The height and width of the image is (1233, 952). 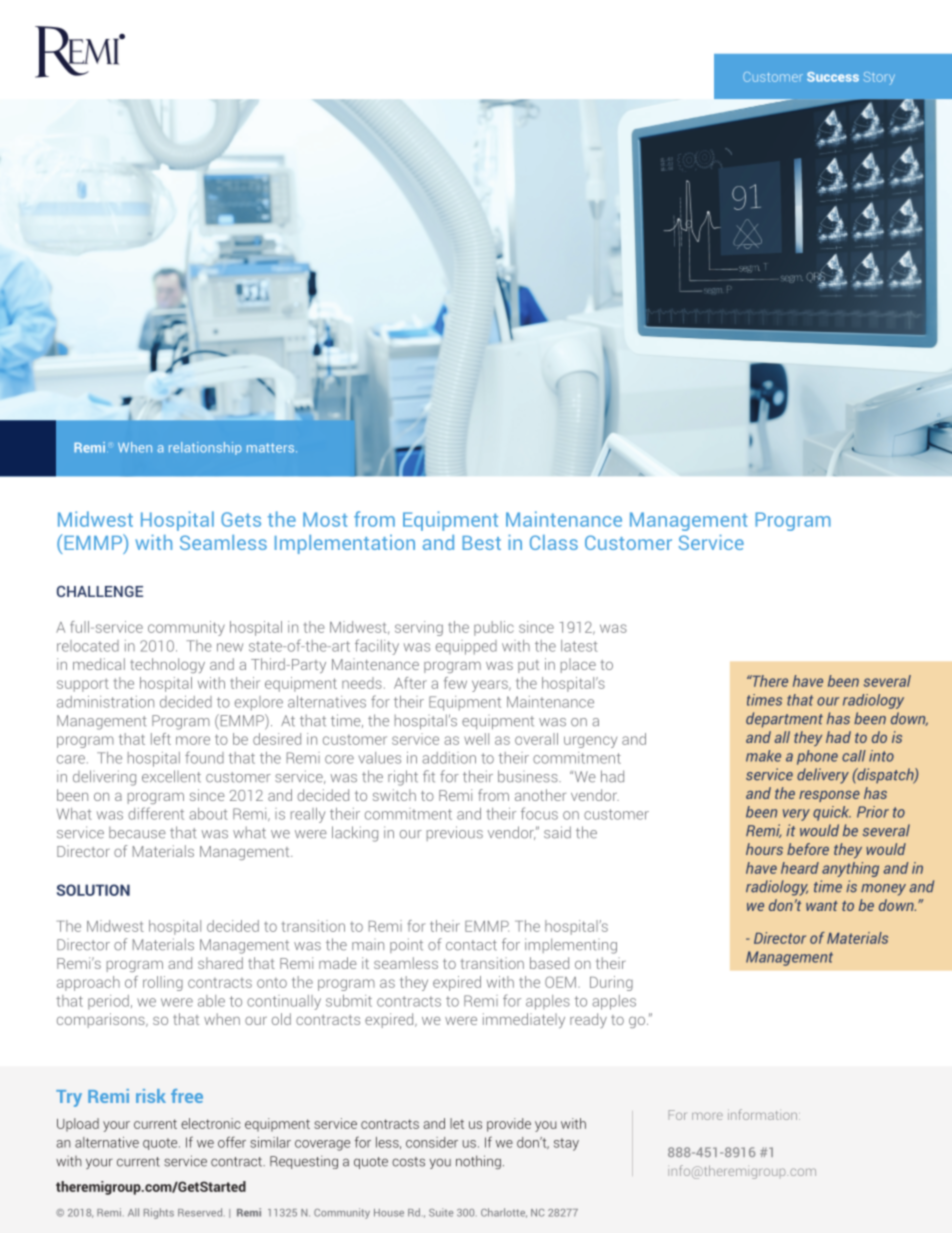 What do you see at coordinates (879, 78) in the image?
I see `Story` at bounding box center [879, 78].
